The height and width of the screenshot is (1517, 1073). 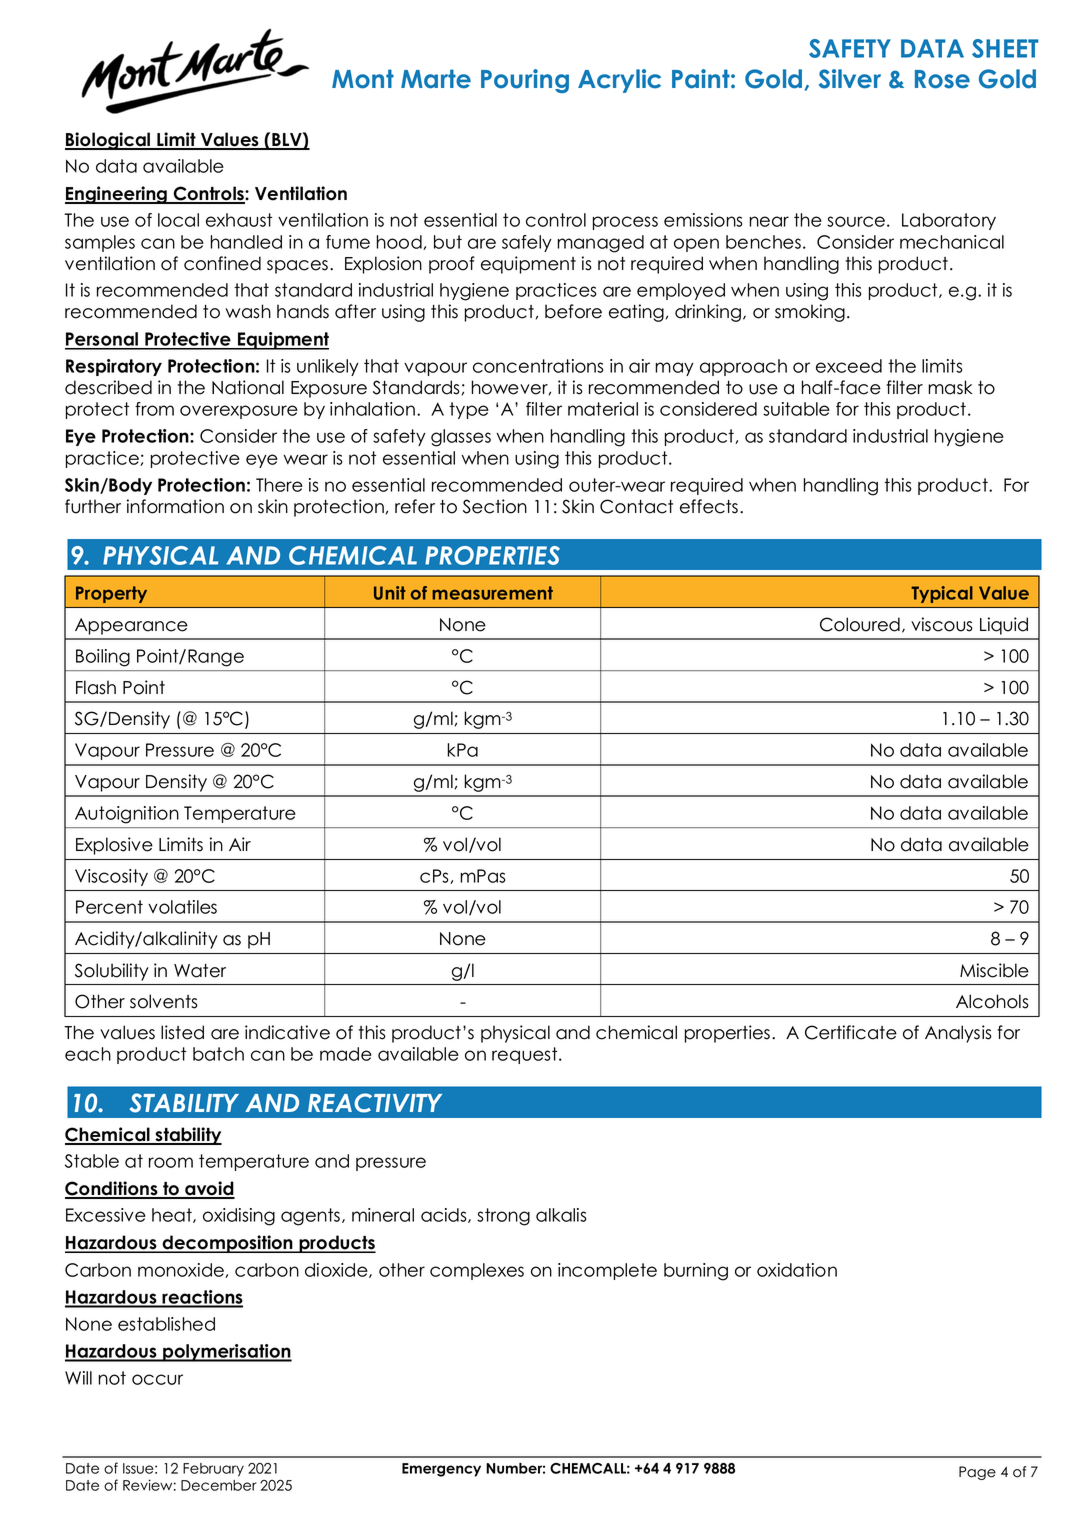 What do you see at coordinates (860, 624) in the screenshot?
I see `Coloured` at bounding box center [860, 624].
